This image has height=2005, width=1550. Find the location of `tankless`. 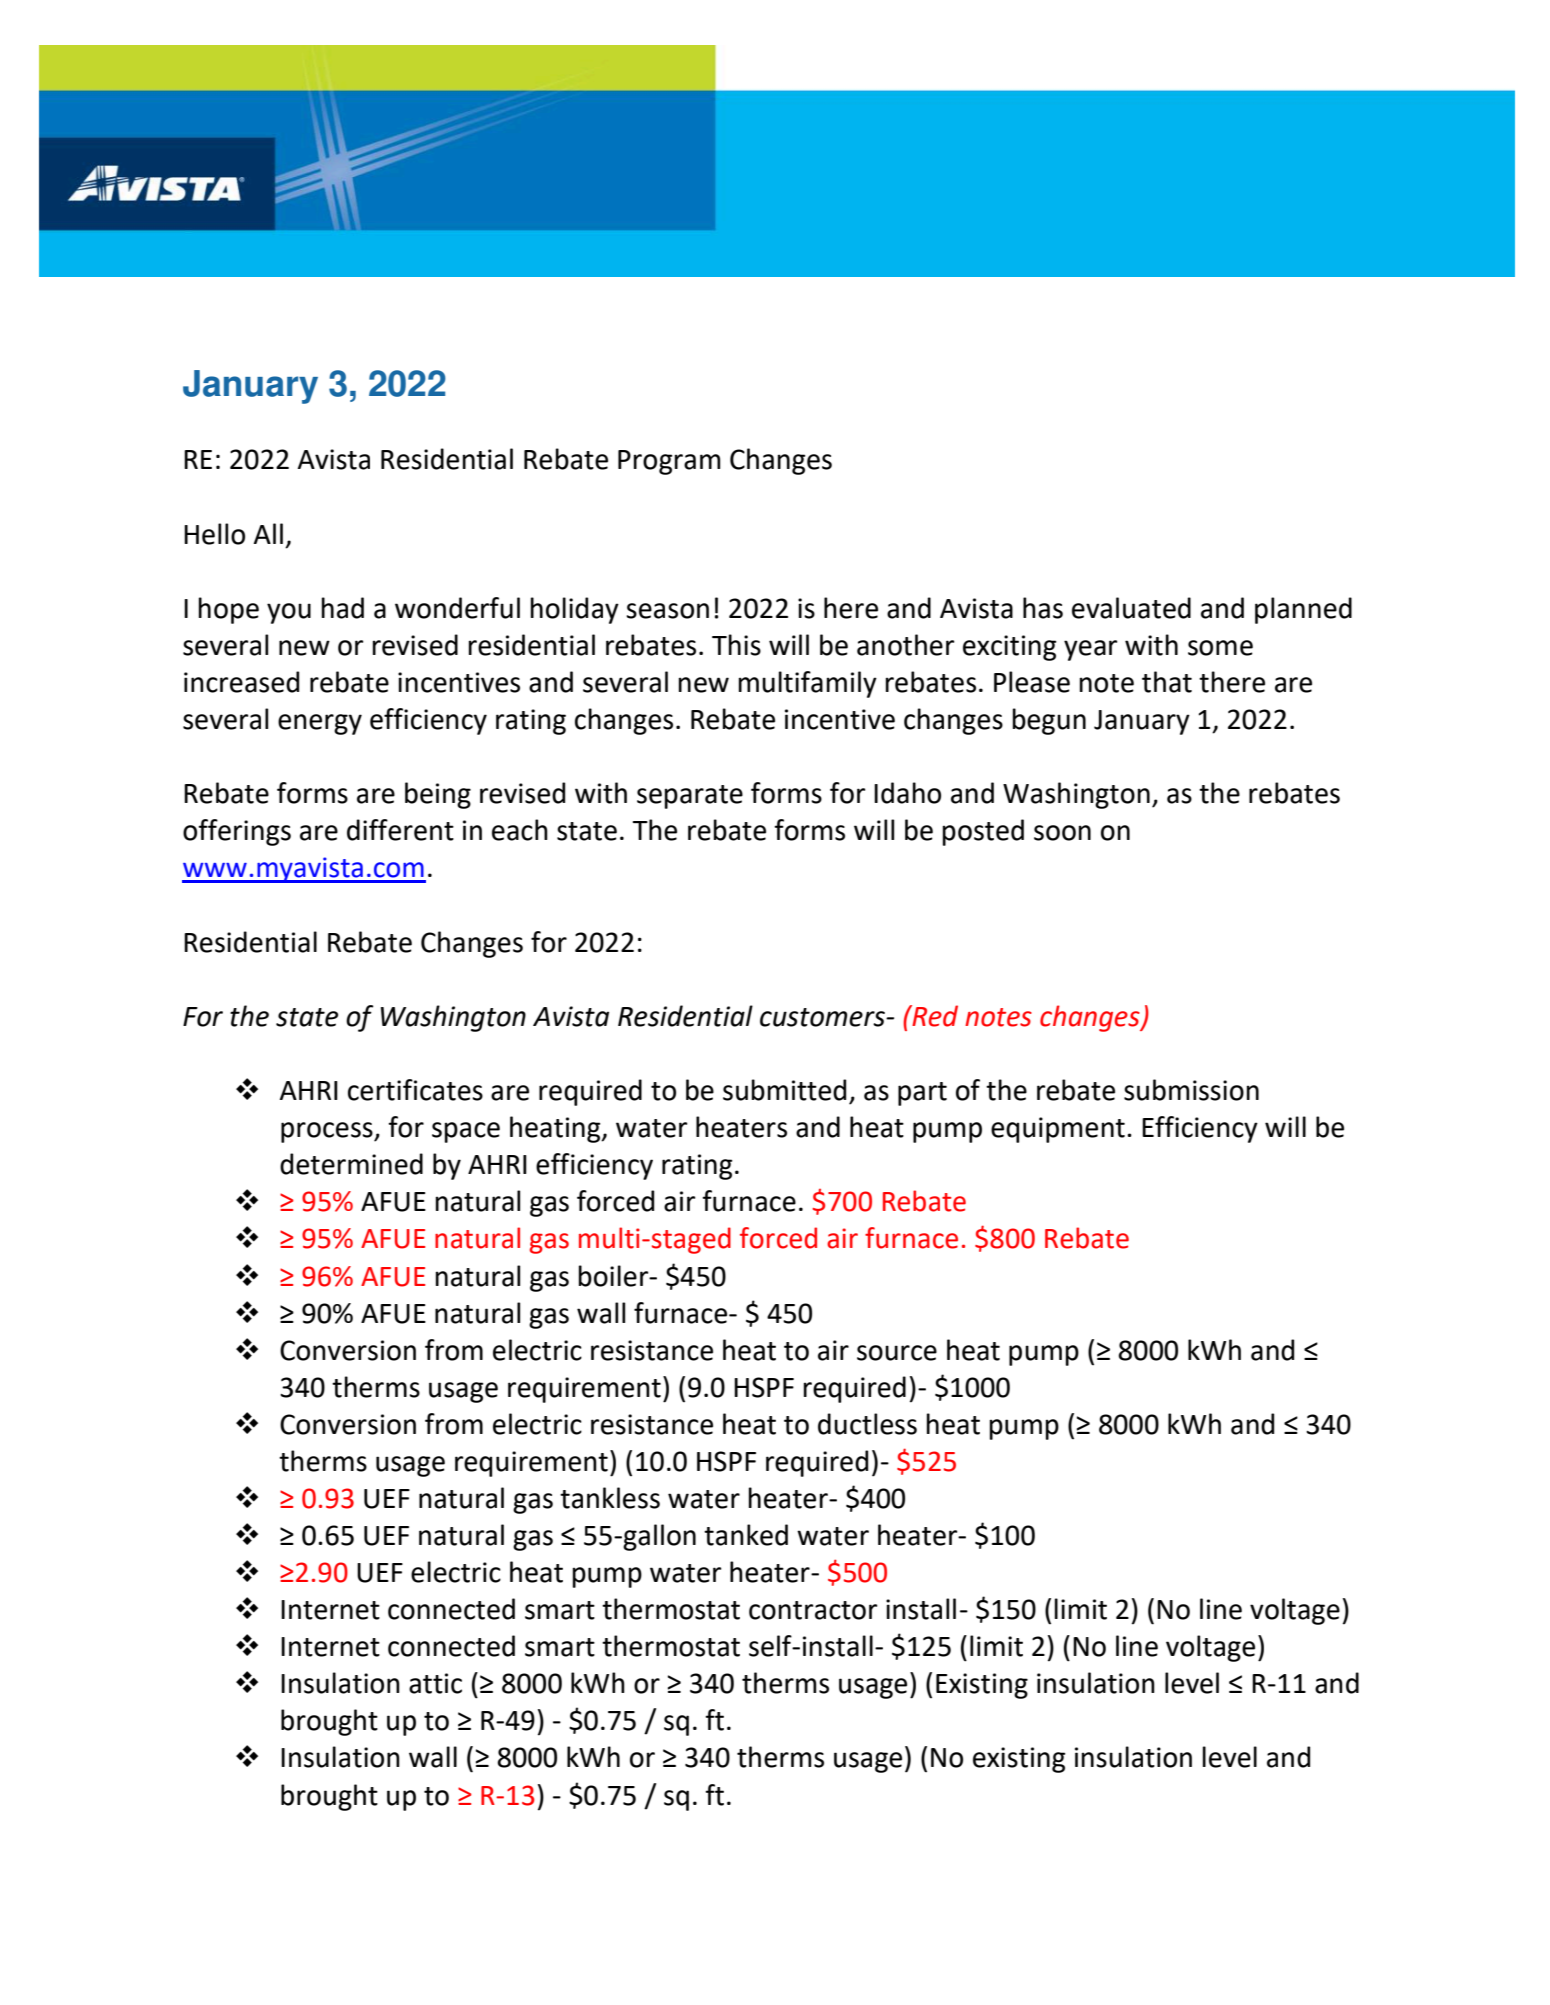

tankless is located at coordinates (610, 1498).
